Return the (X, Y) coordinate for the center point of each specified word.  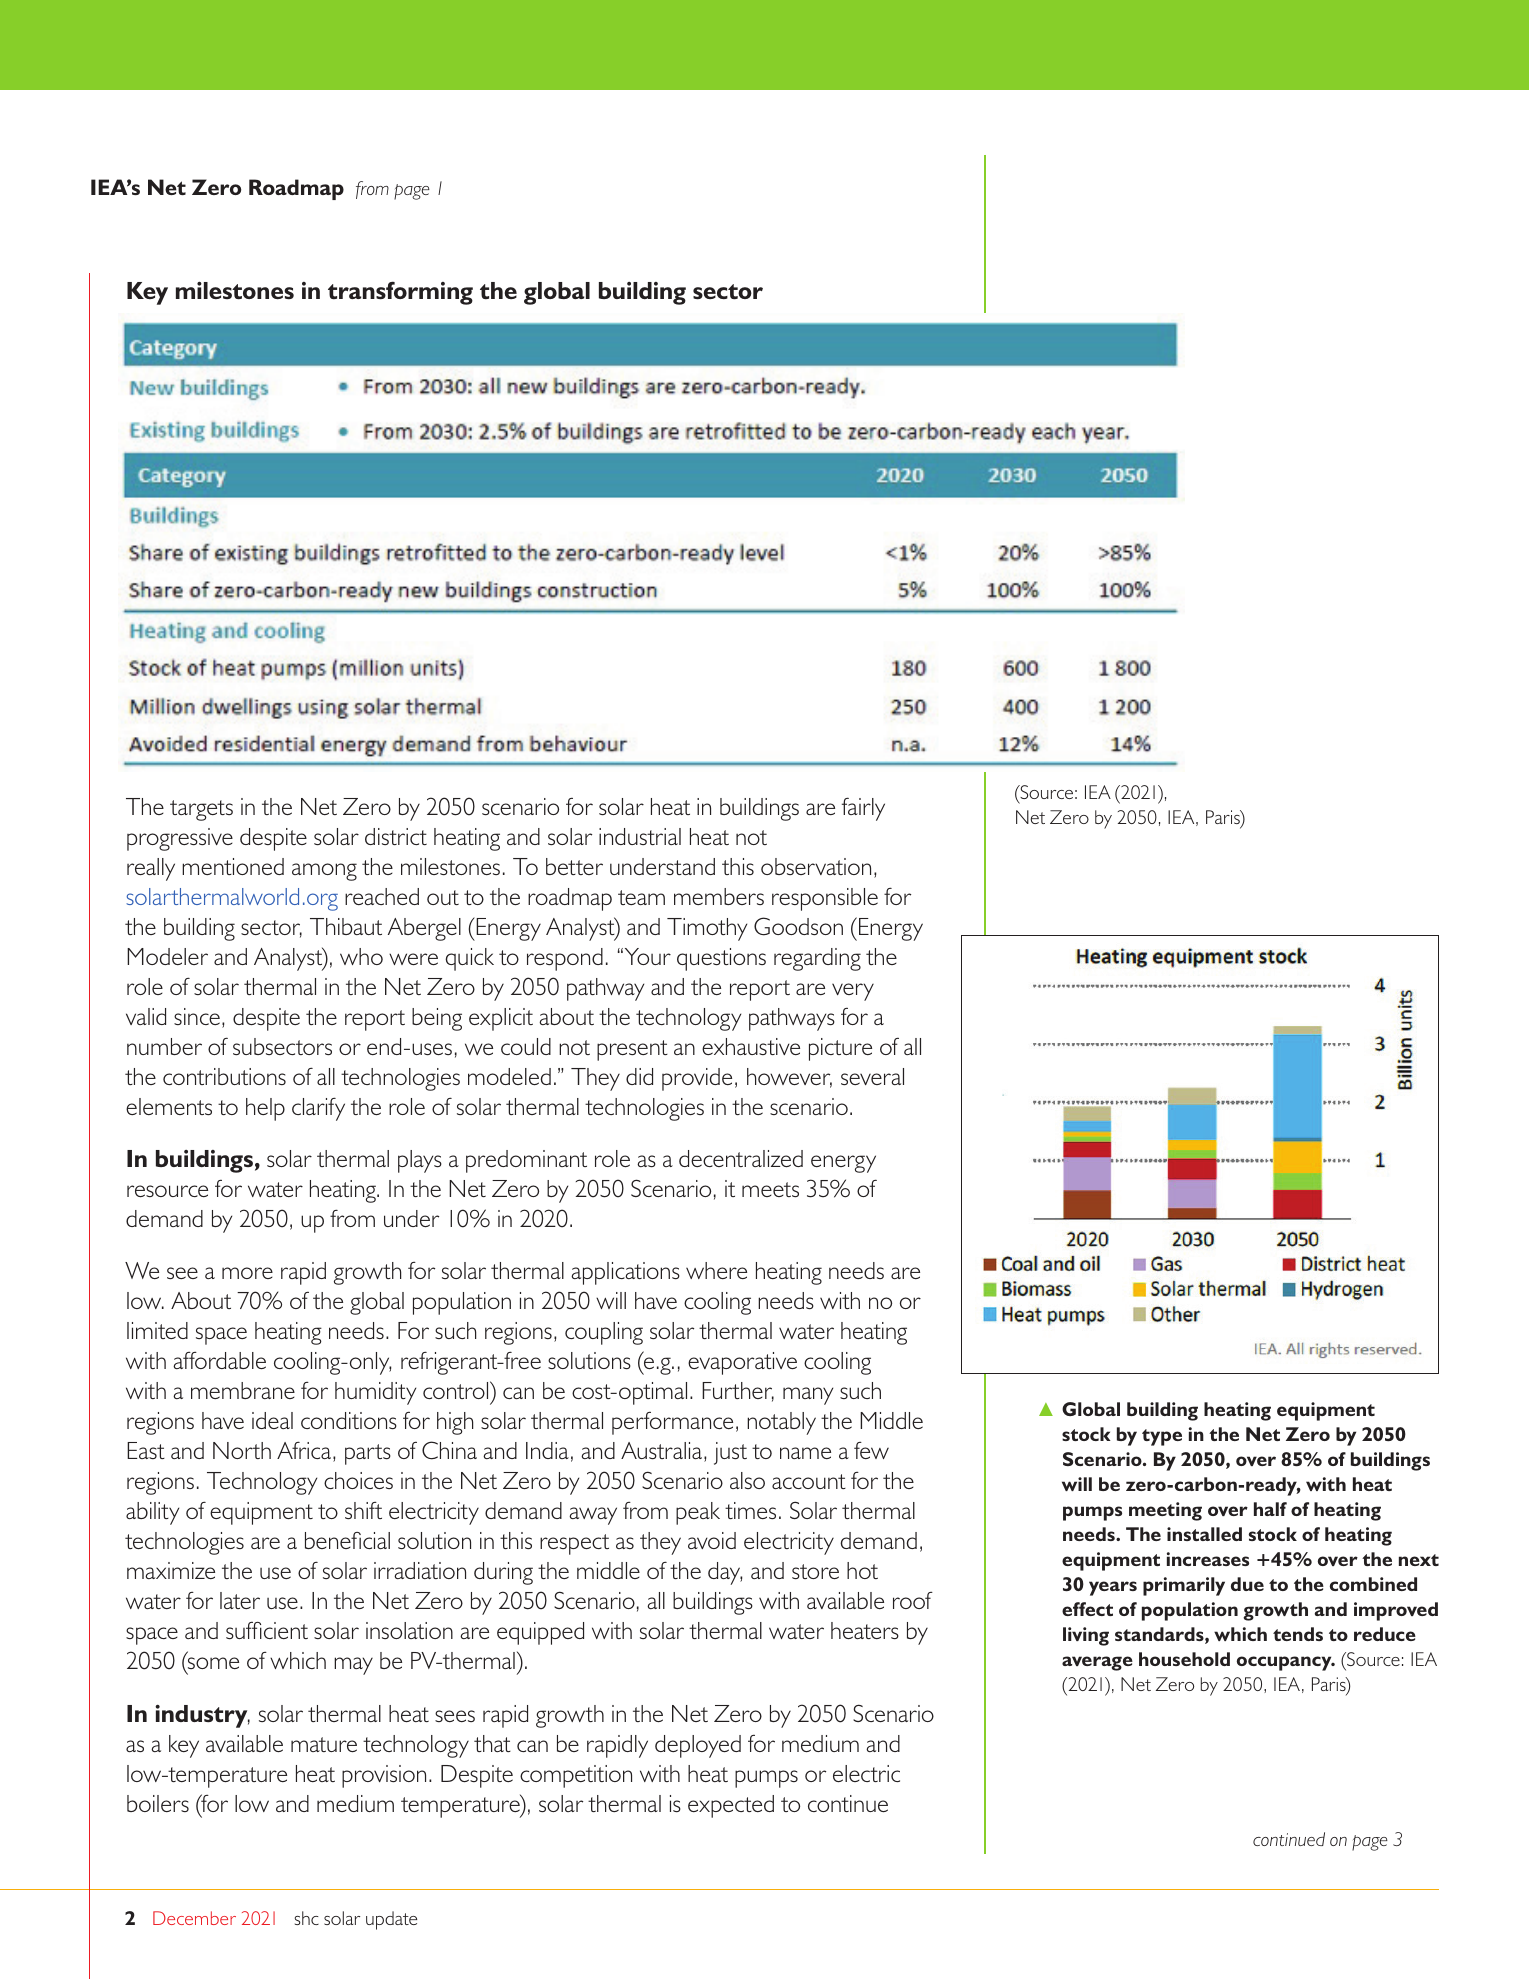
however (789, 1078)
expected (731, 1806)
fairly (863, 809)
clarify (318, 1109)
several (872, 1076)
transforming (400, 293)
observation (816, 866)
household (1184, 1659)
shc (307, 1918)
